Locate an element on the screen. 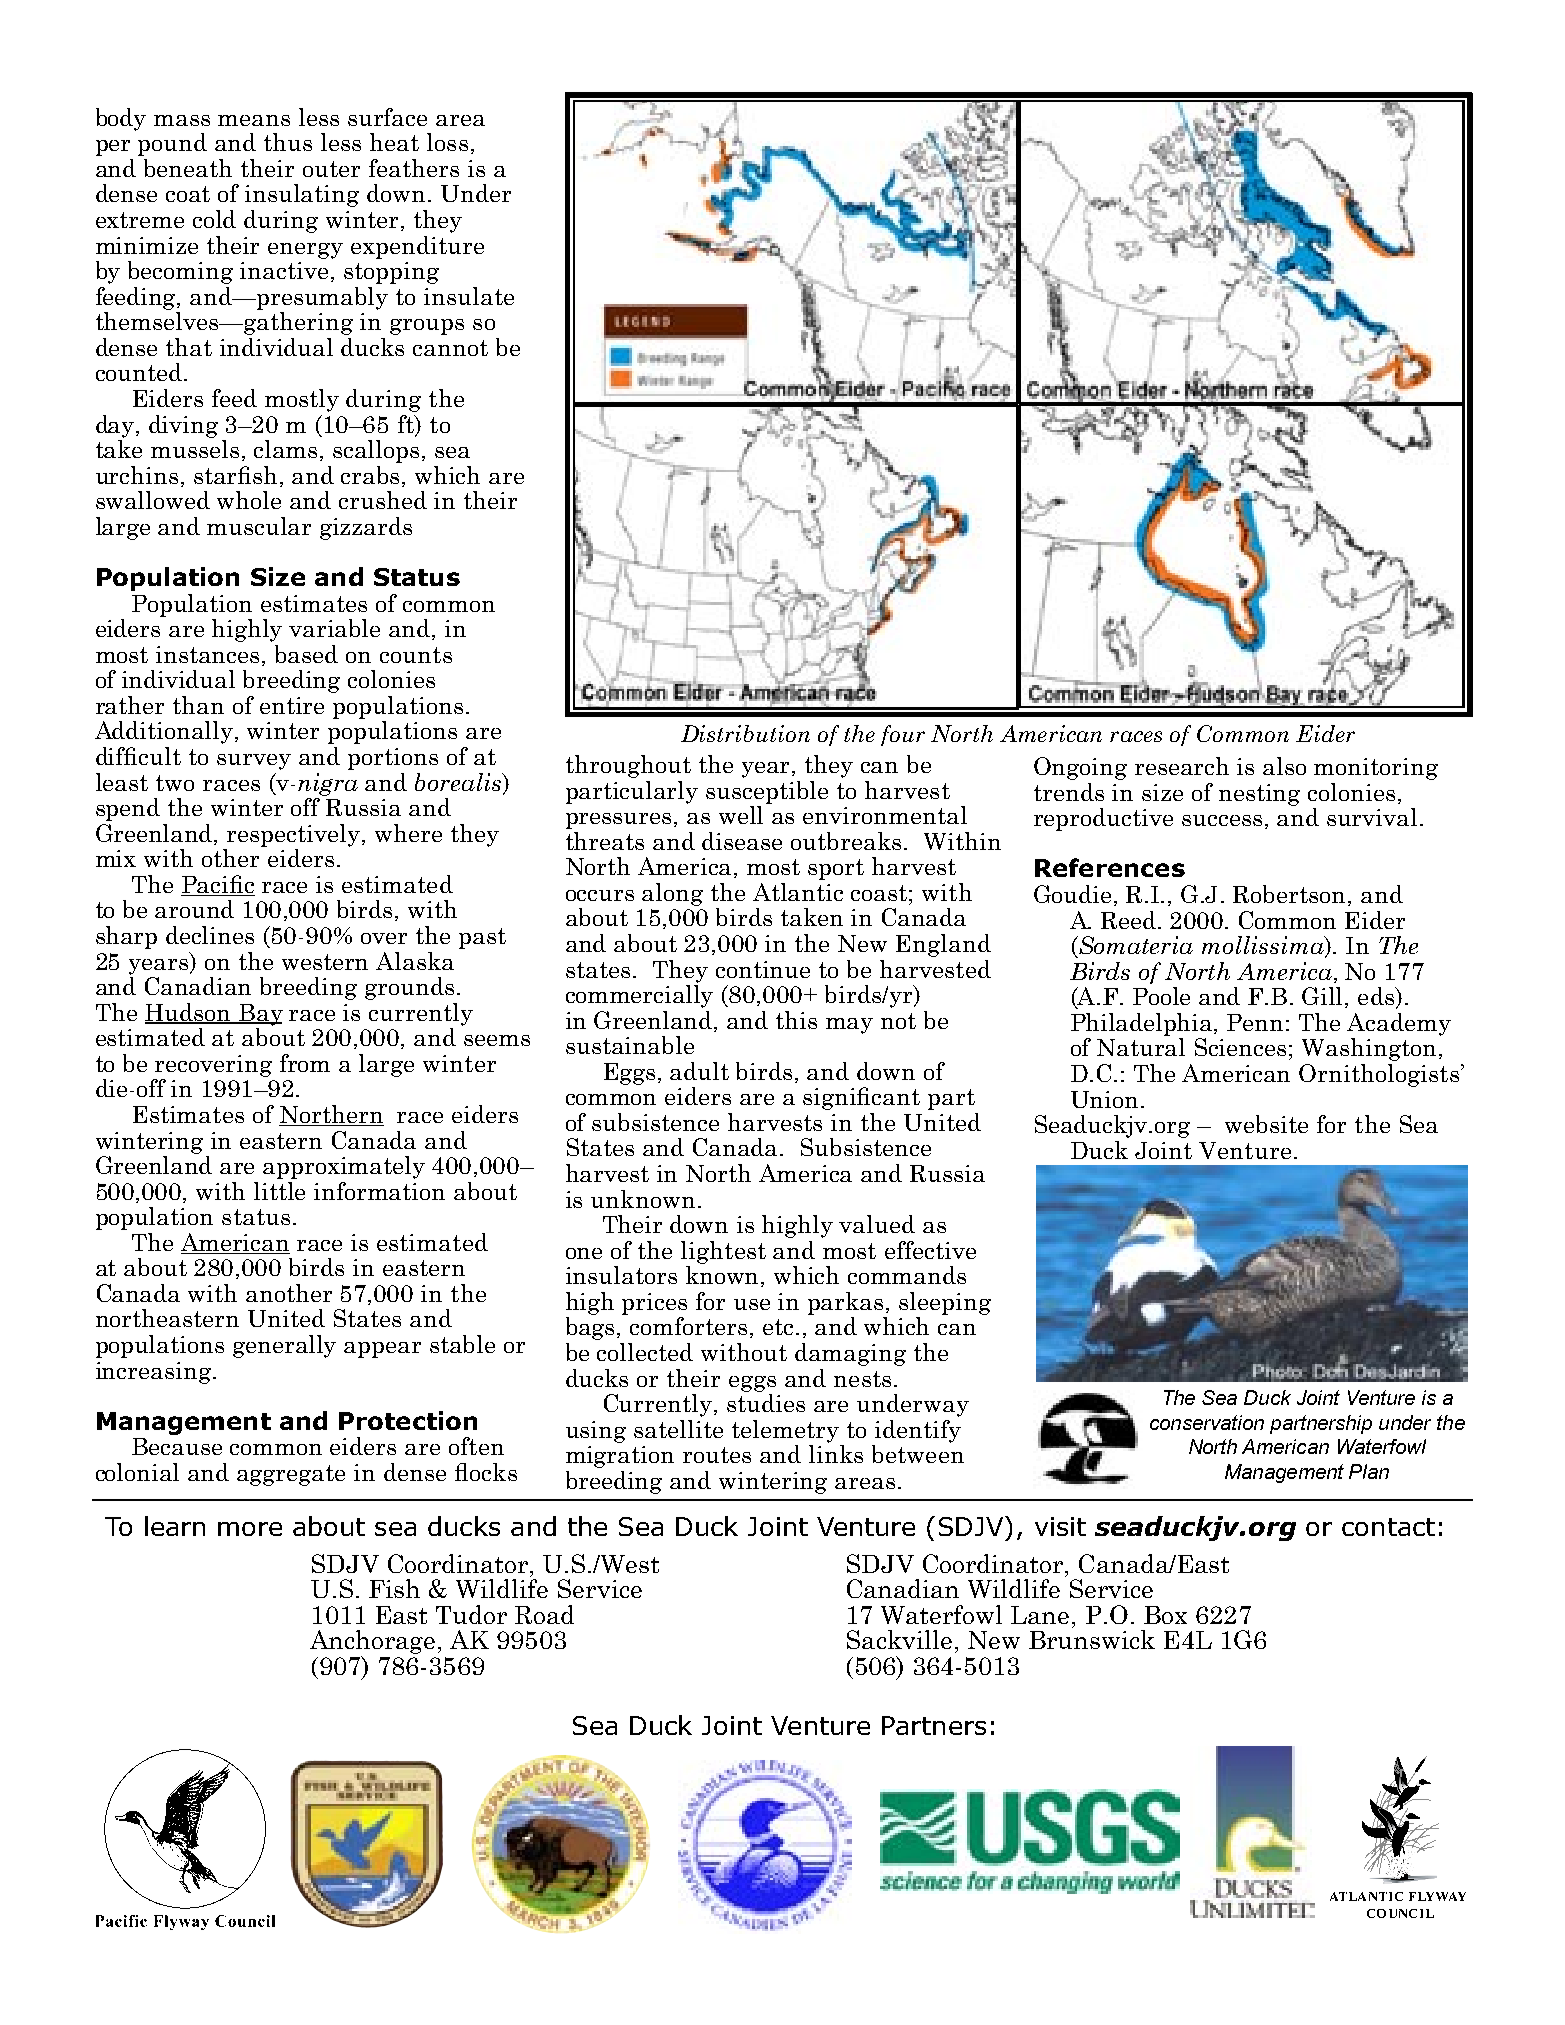 The width and height of the screenshot is (1565, 2025). Distribution is located at coordinates (745, 733).
